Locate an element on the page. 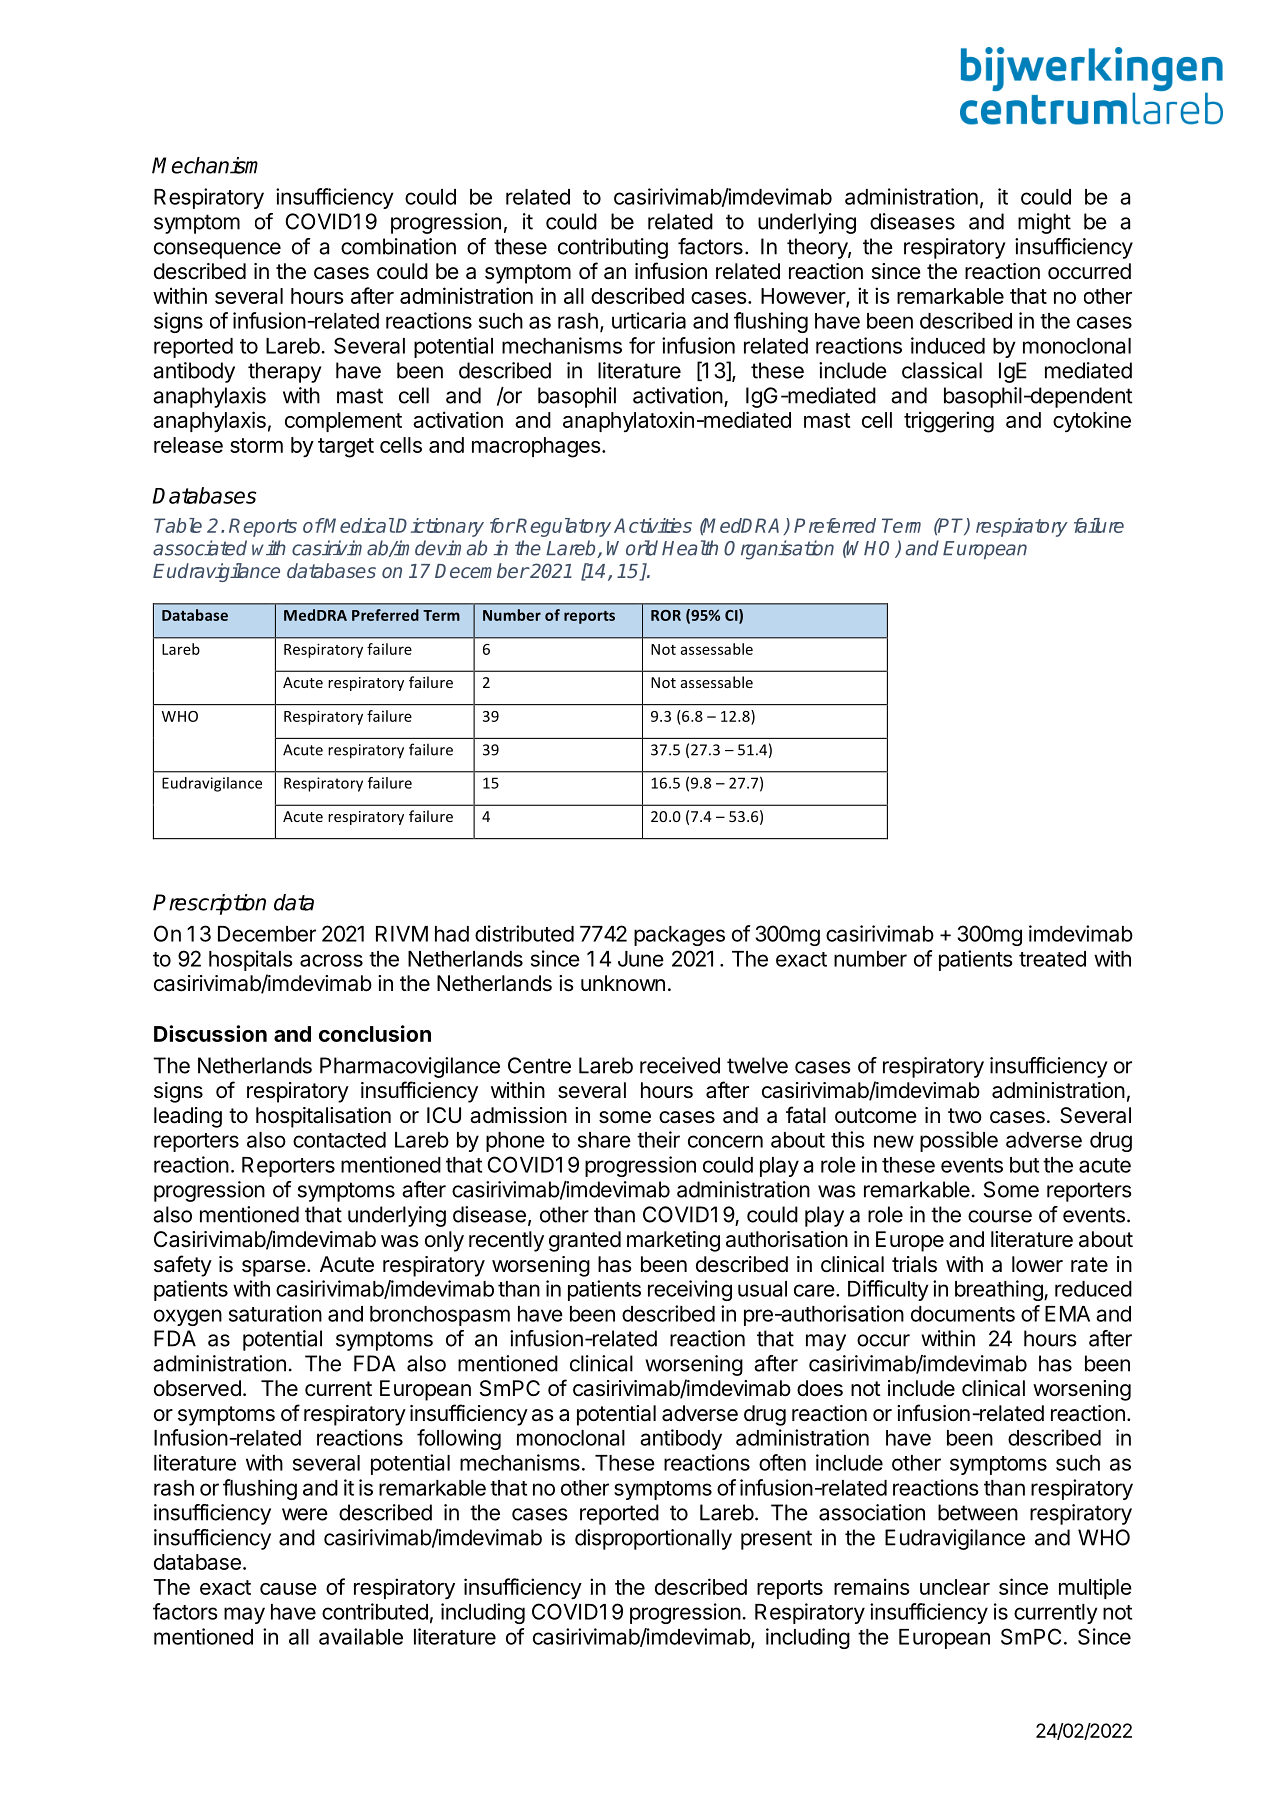  contributing is located at coordinates (613, 248).
